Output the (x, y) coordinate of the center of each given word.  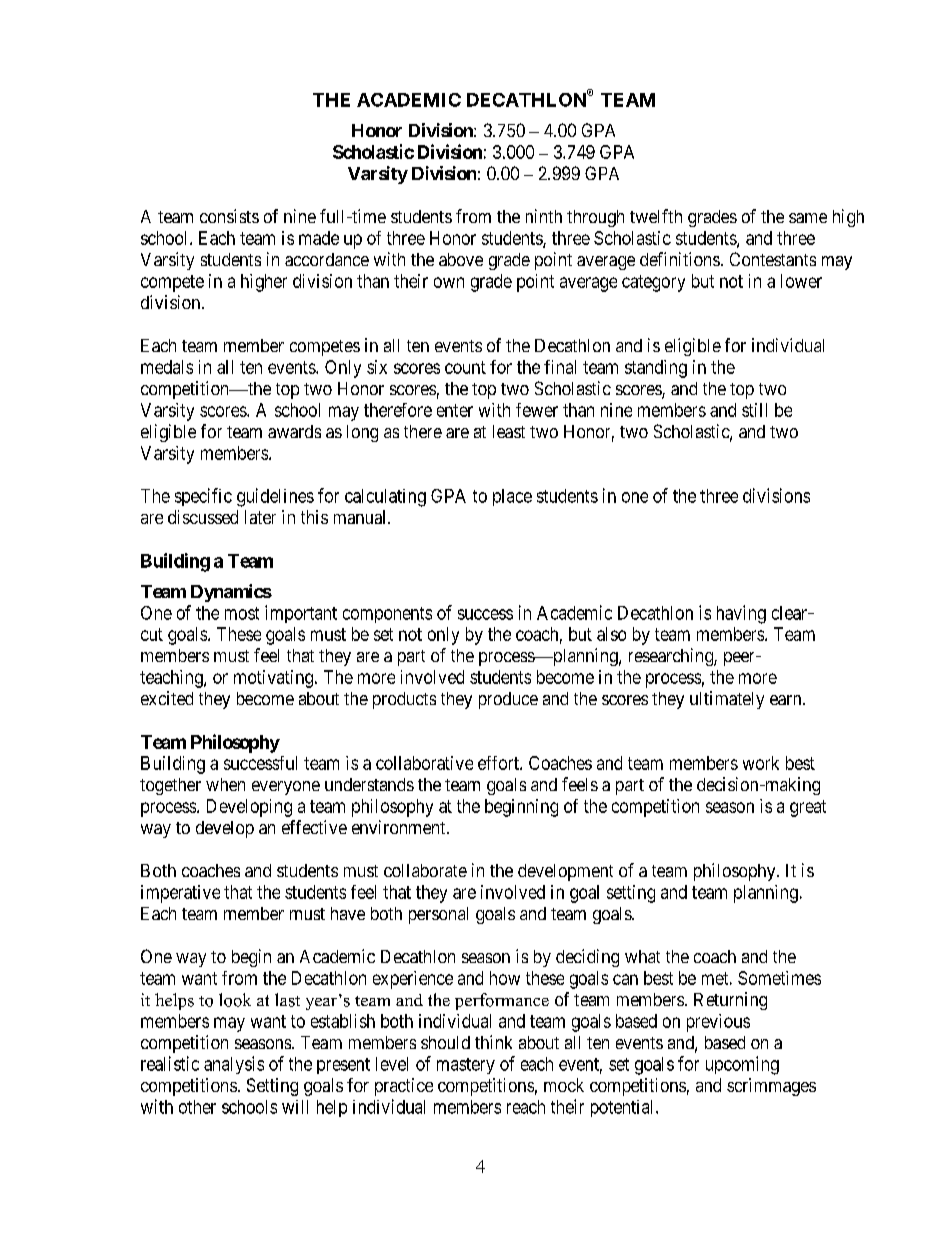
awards (294, 431)
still (754, 410)
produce (508, 700)
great (808, 808)
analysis (234, 1065)
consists (229, 216)
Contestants (773, 259)
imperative (180, 894)
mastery (466, 1066)
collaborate (425, 870)
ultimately (727, 700)
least (509, 431)
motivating (273, 679)
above (461, 259)
